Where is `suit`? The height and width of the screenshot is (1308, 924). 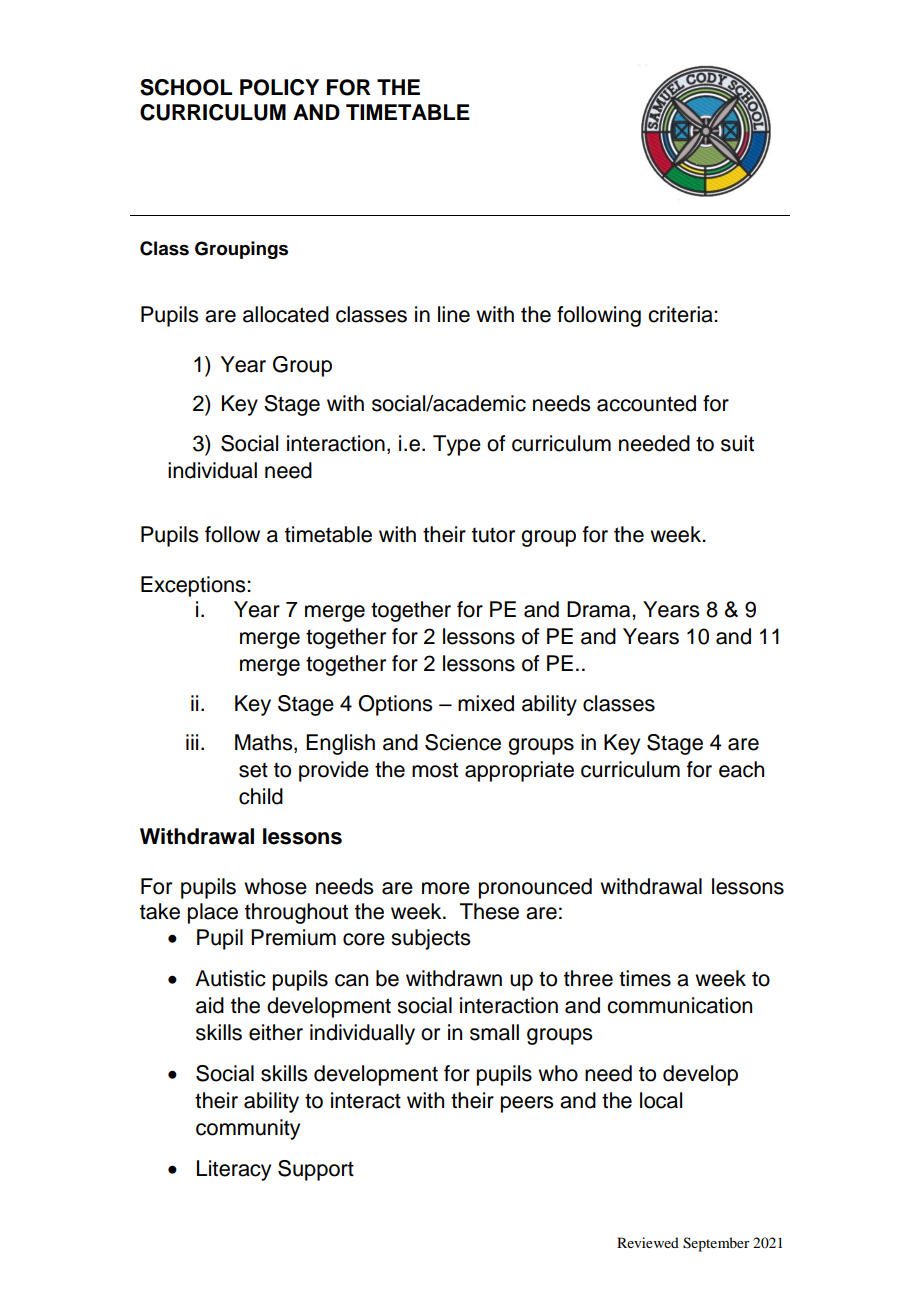 suit is located at coordinates (737, 443).
